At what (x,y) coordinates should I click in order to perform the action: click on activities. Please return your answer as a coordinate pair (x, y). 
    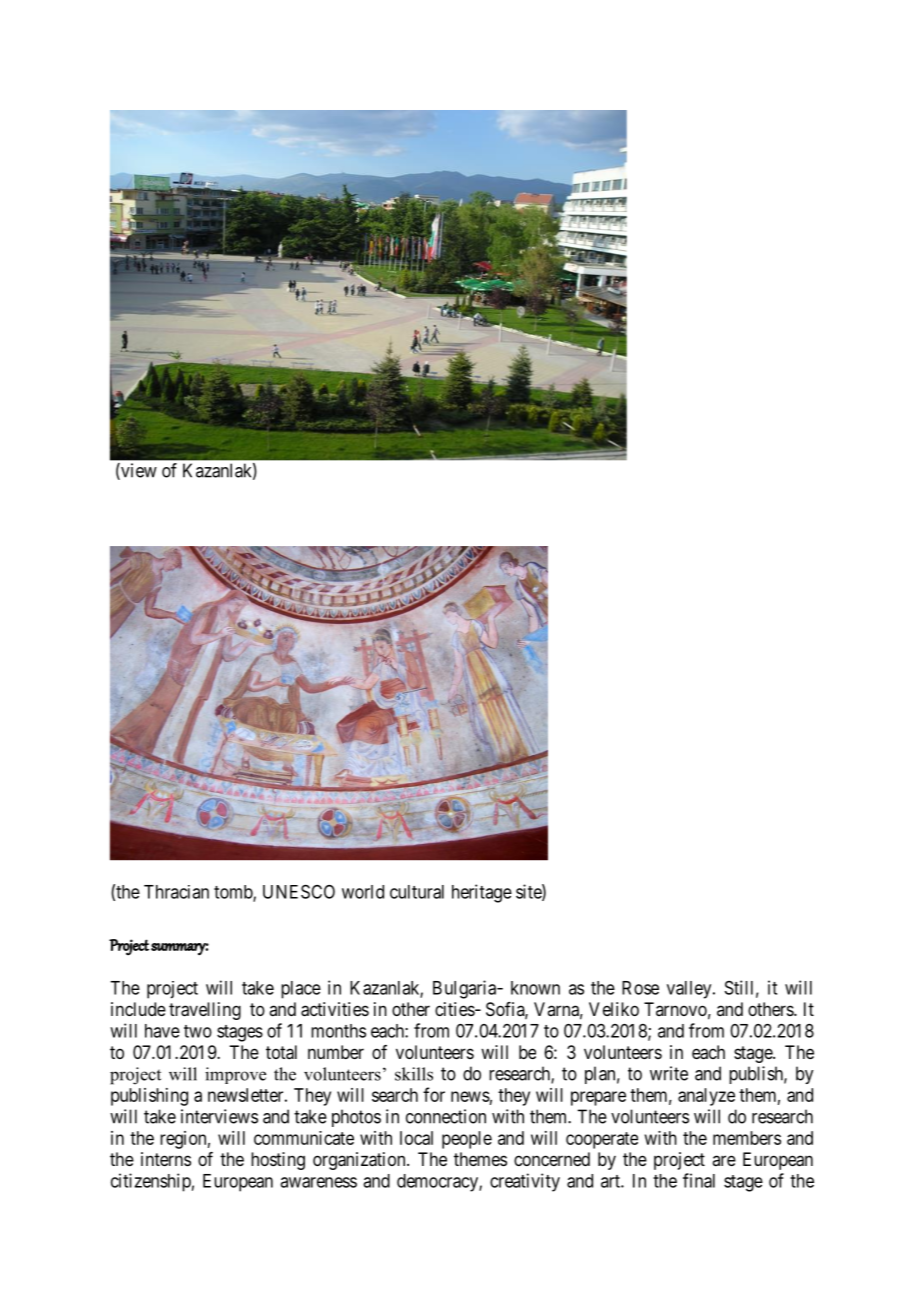
    Looking at the image, I should click on (335, 1009).
